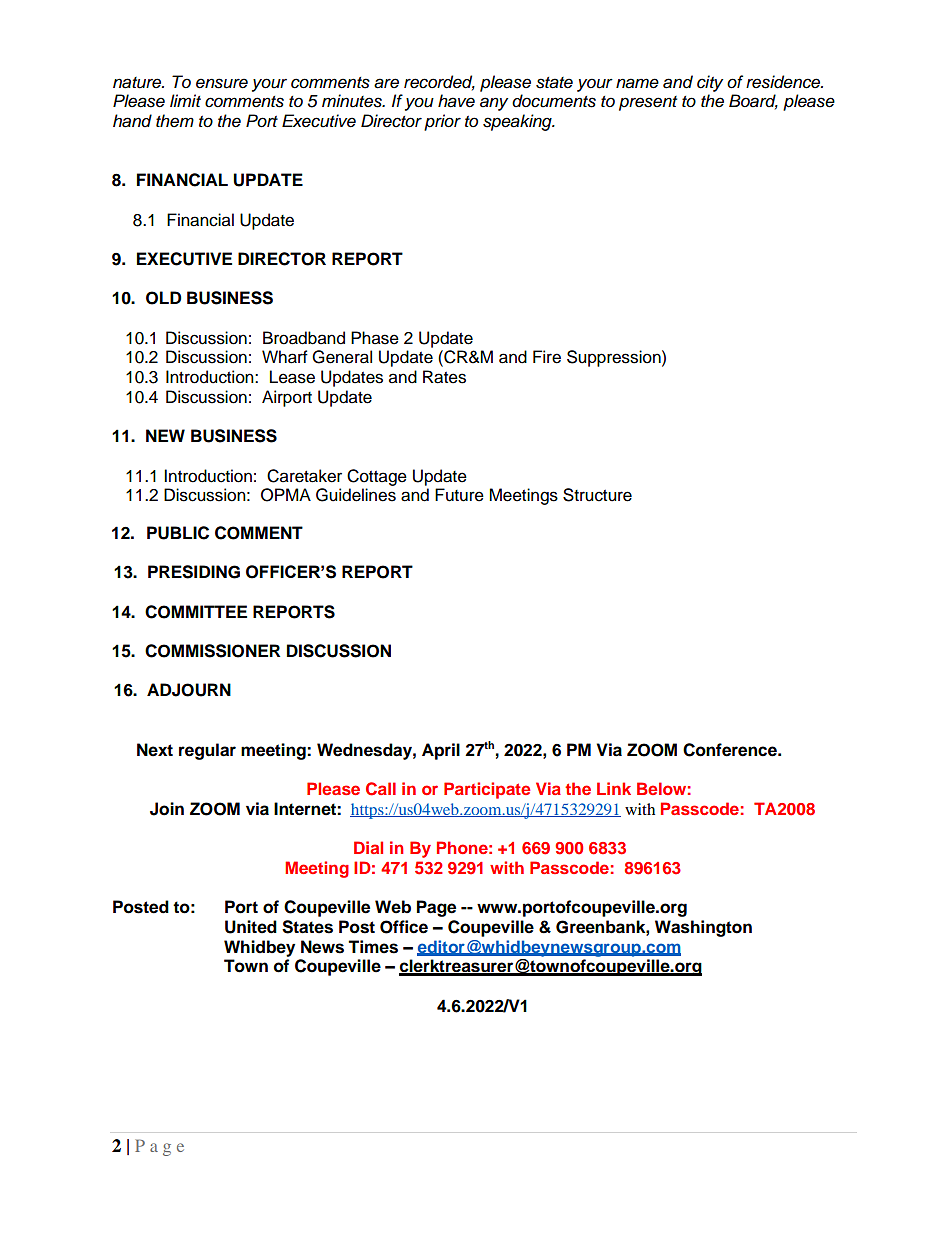 The image size is (952, 1233). Describe the element at coordinates (212, 651) in the screenshot. I see `COMMISSIONER` at that location.
